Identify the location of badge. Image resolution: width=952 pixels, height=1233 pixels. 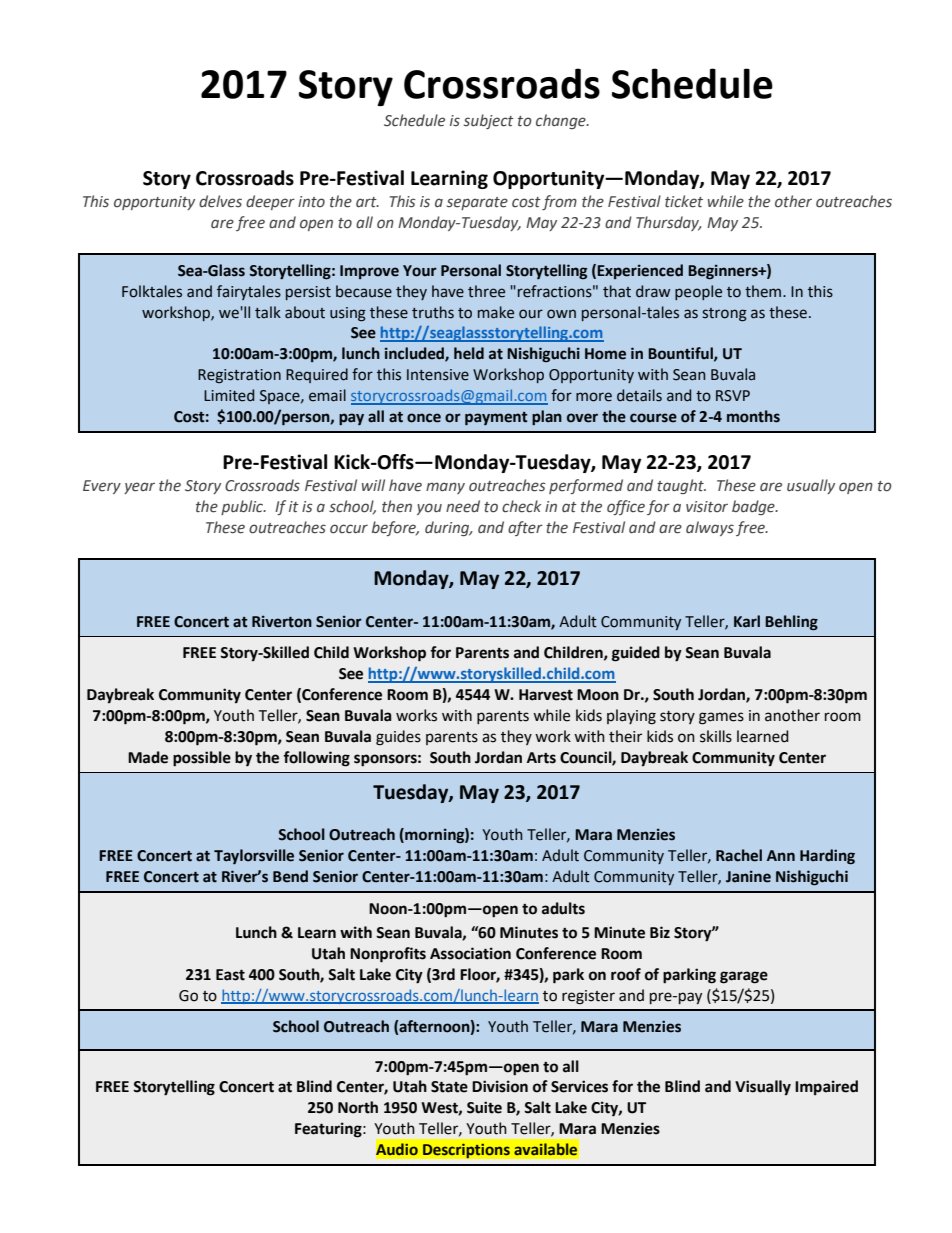
(754, 507).
